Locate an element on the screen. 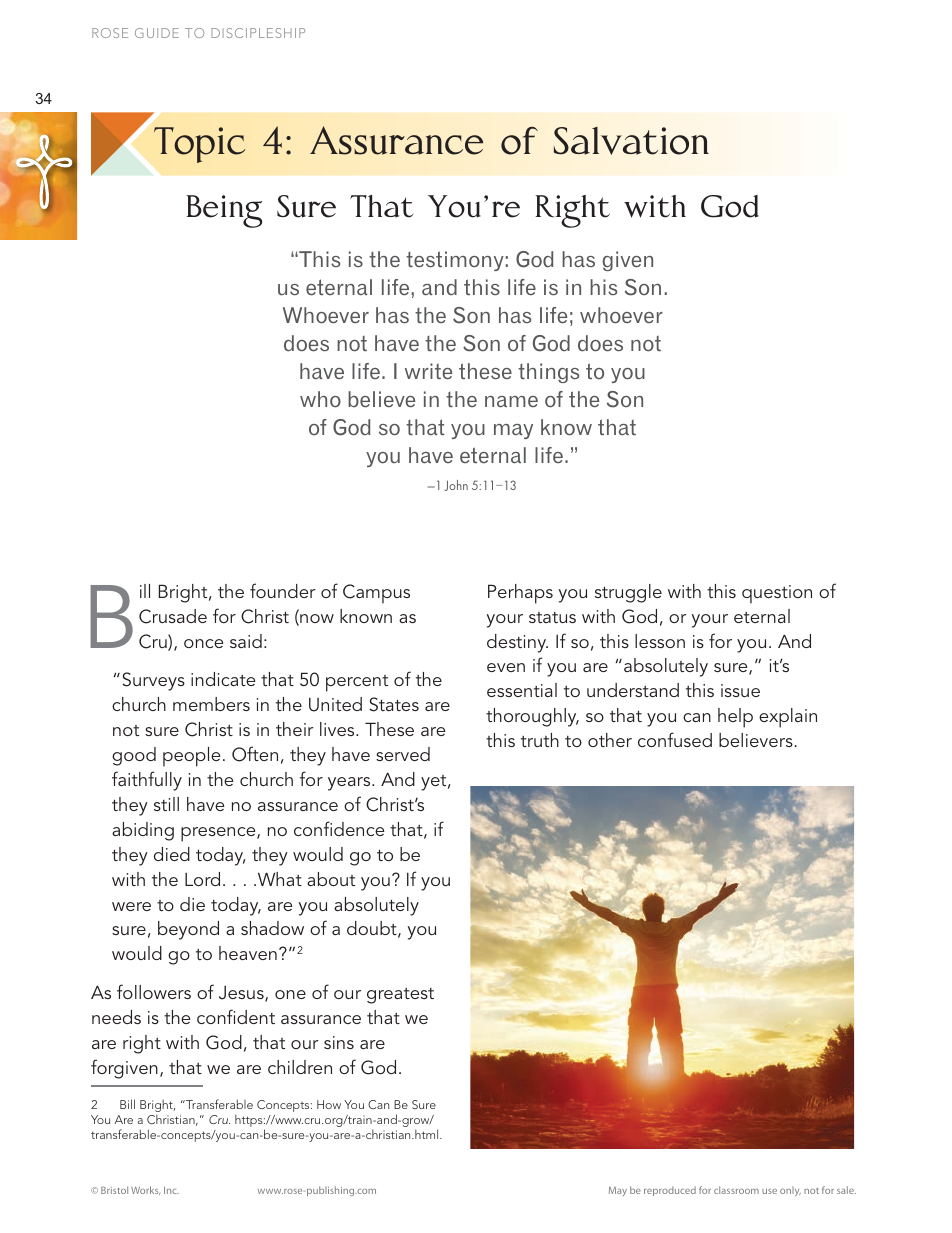 Image resolution: width=952 pixels, height=1233 pixels. testimony is located at coordinates (455, 261).
